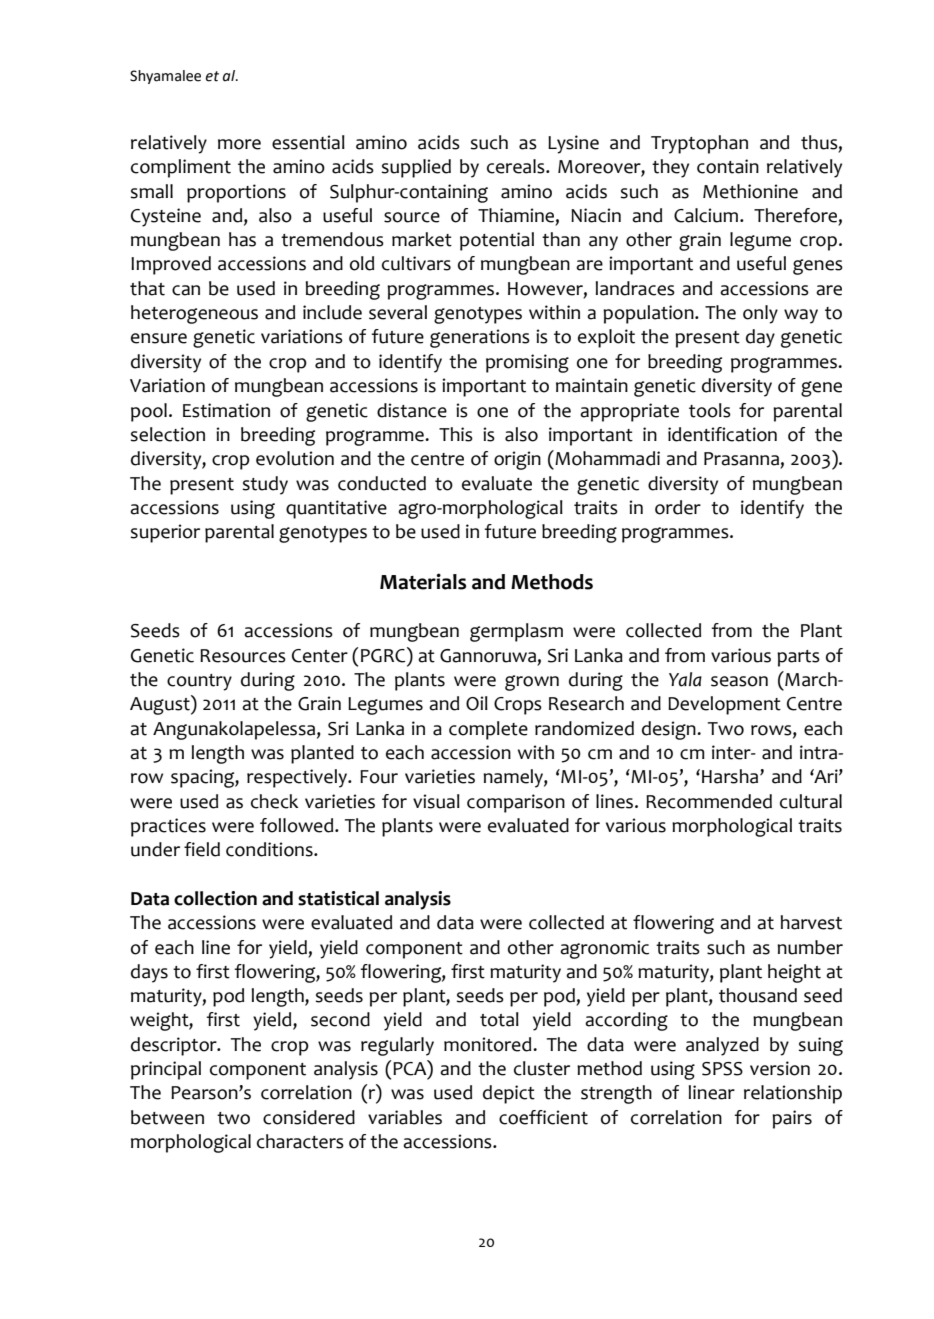  I want to click on order, so click(678, 507).
